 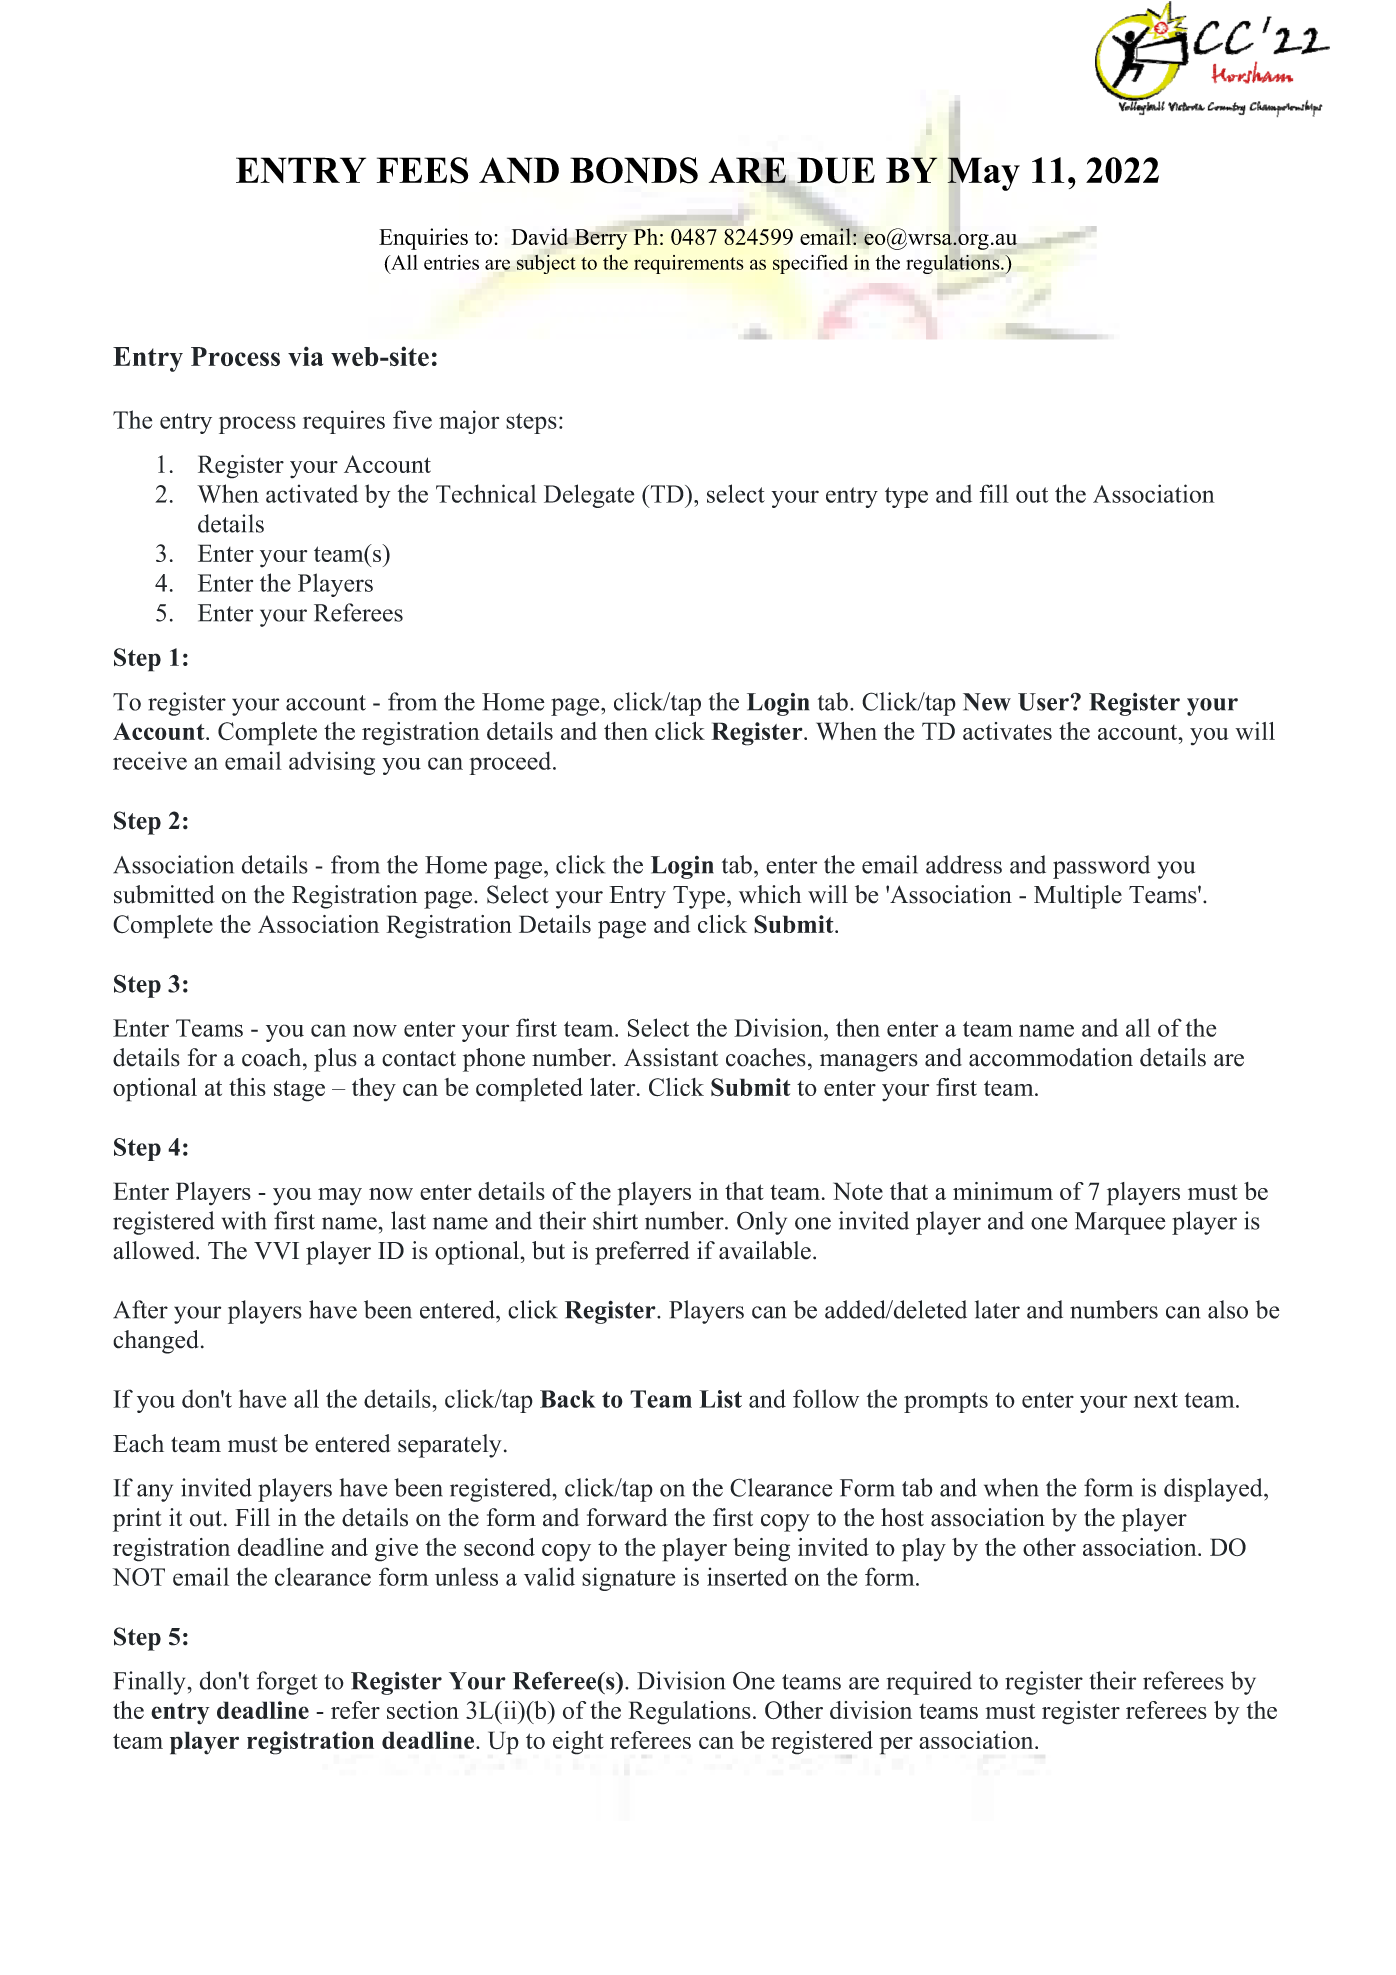 I want to click on Multiple, so click(x=1078, y=897).
